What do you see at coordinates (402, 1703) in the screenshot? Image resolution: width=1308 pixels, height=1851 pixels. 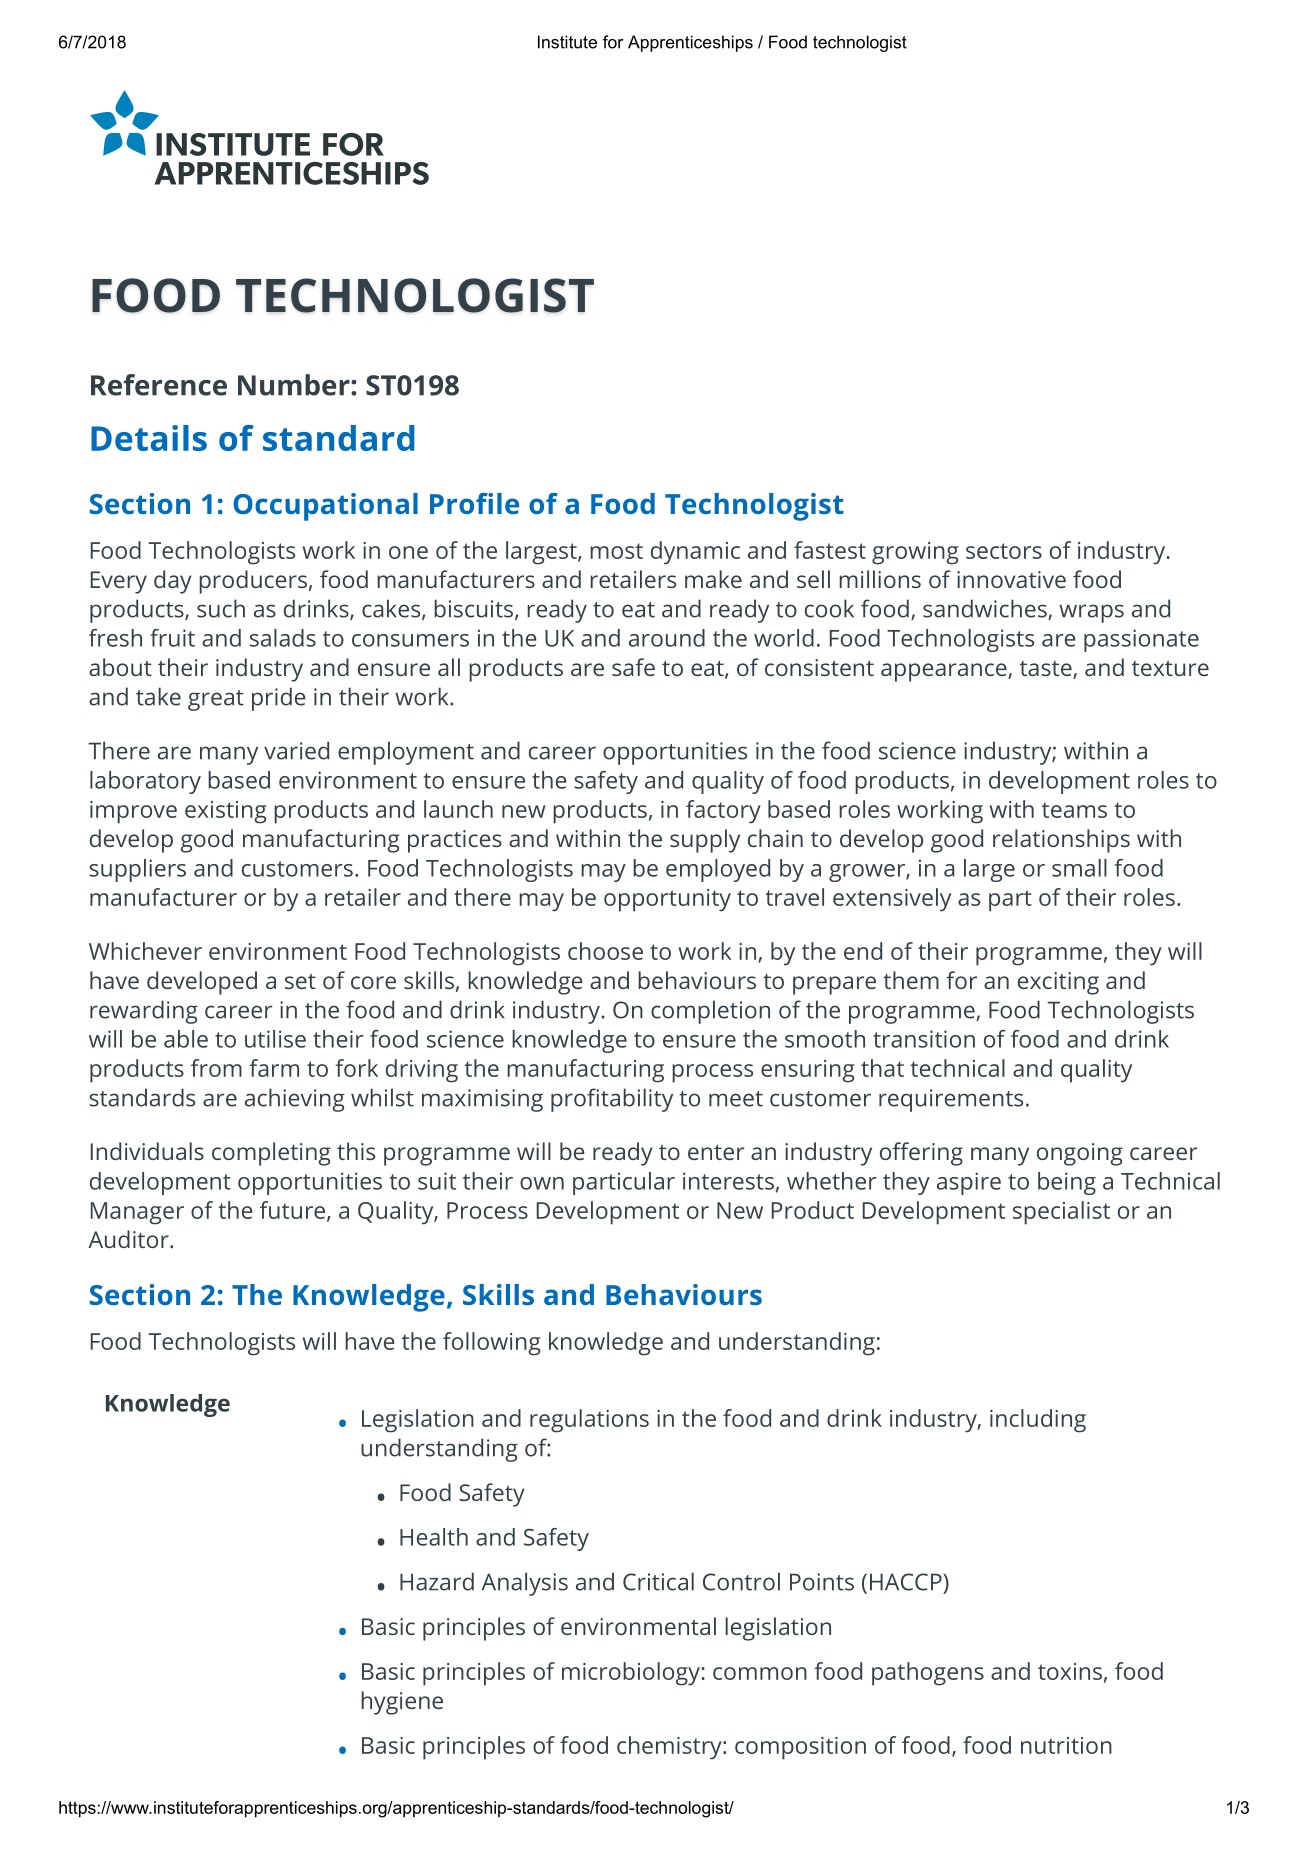 I see `hygiene` at bounding box center [402, 1703].
